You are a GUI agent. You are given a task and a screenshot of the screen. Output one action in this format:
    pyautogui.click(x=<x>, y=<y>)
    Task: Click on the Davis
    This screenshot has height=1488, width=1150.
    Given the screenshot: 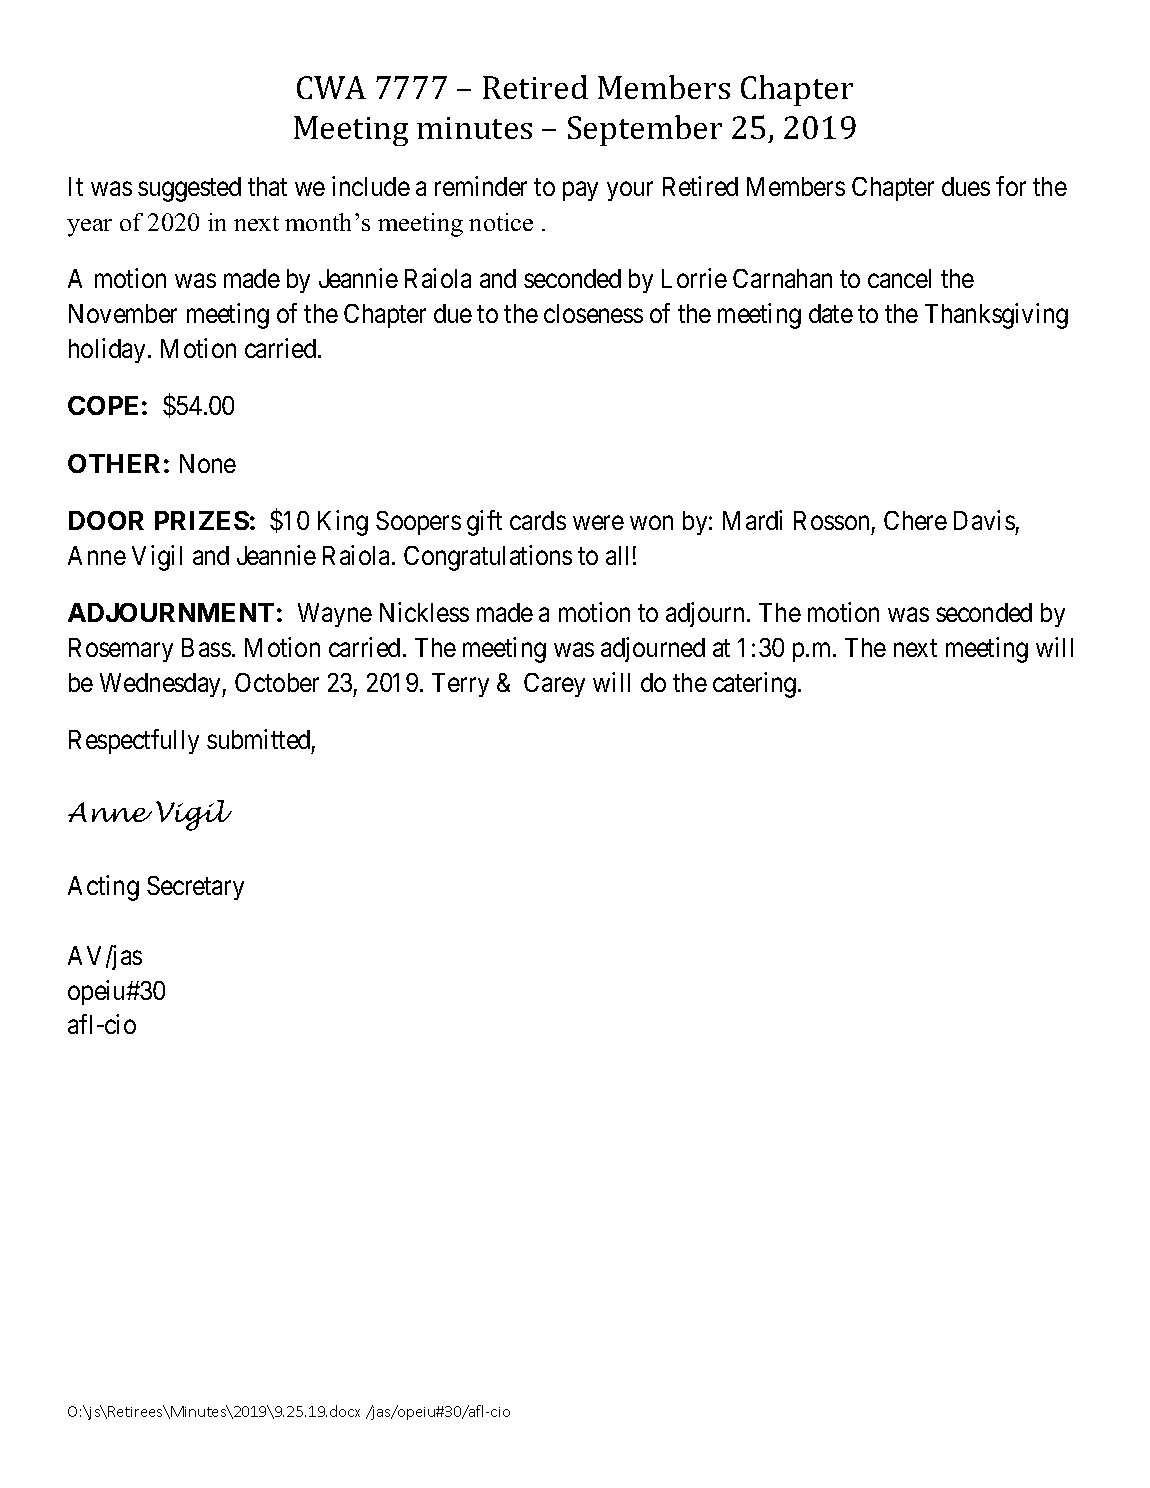 What is the action you would take?
    pyautogui.click(x=984, y=520)
